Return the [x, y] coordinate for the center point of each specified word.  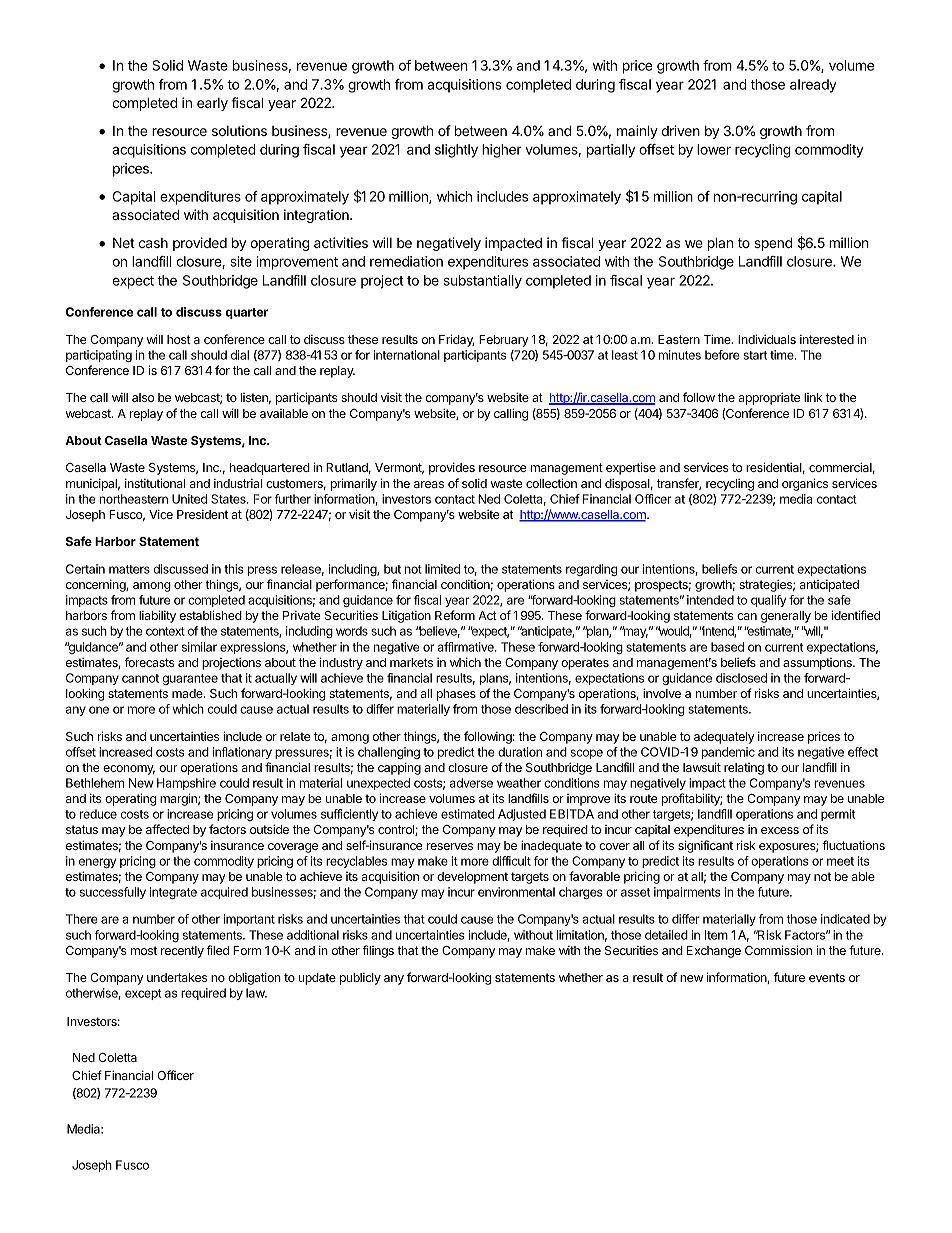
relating [744, 769]
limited [442, 569]
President [202, 514]
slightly [456, 151]
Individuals [767, 339]
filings [378, 951]
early [212, 104]
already [813, 86]
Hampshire [186, 784]
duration [520, 752]
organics [805, 484]
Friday [456, 340]
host [179, 339]
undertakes [177, 977]
